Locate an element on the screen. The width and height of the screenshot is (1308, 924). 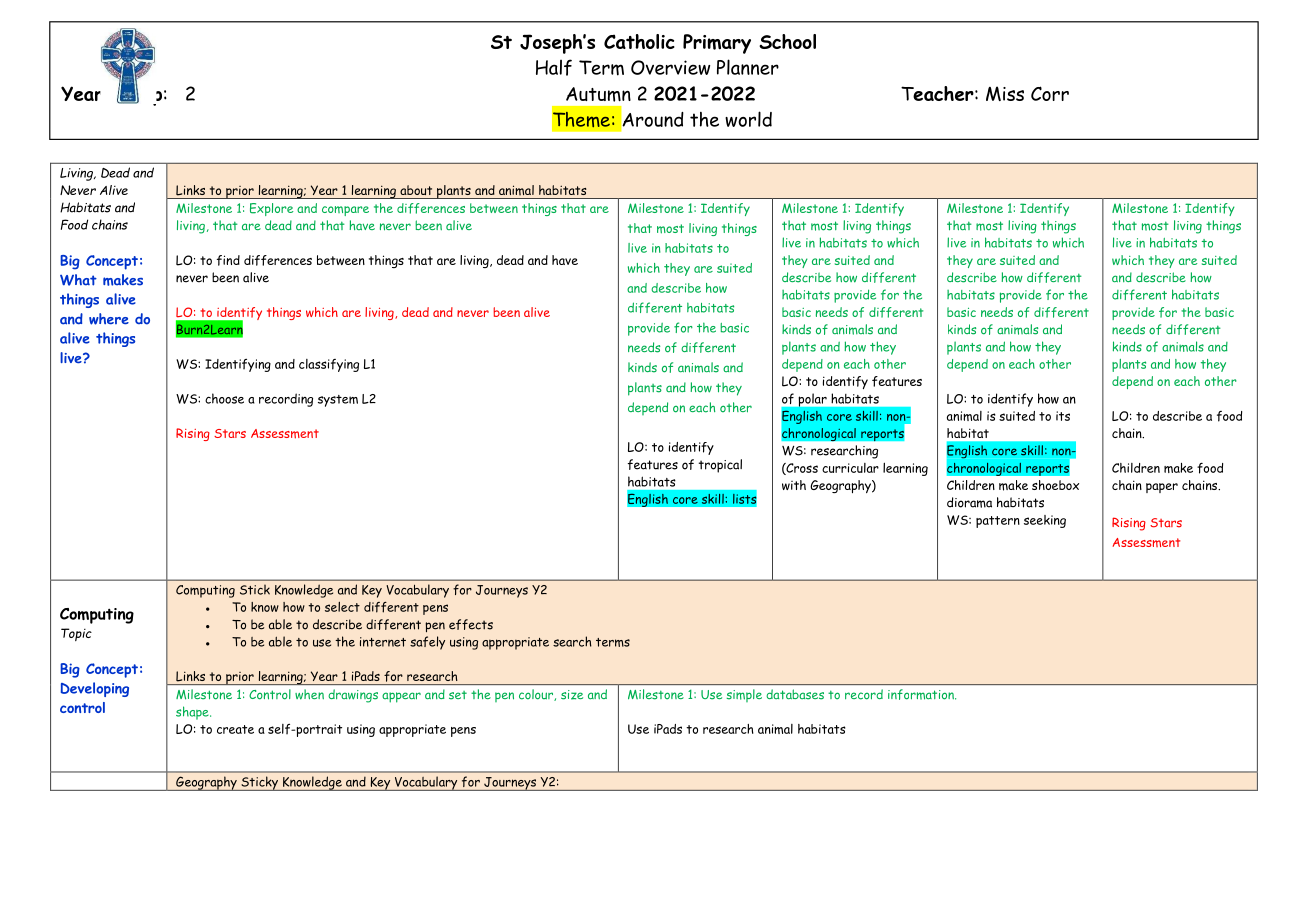
Overview is located at coordinates (670, 67).
